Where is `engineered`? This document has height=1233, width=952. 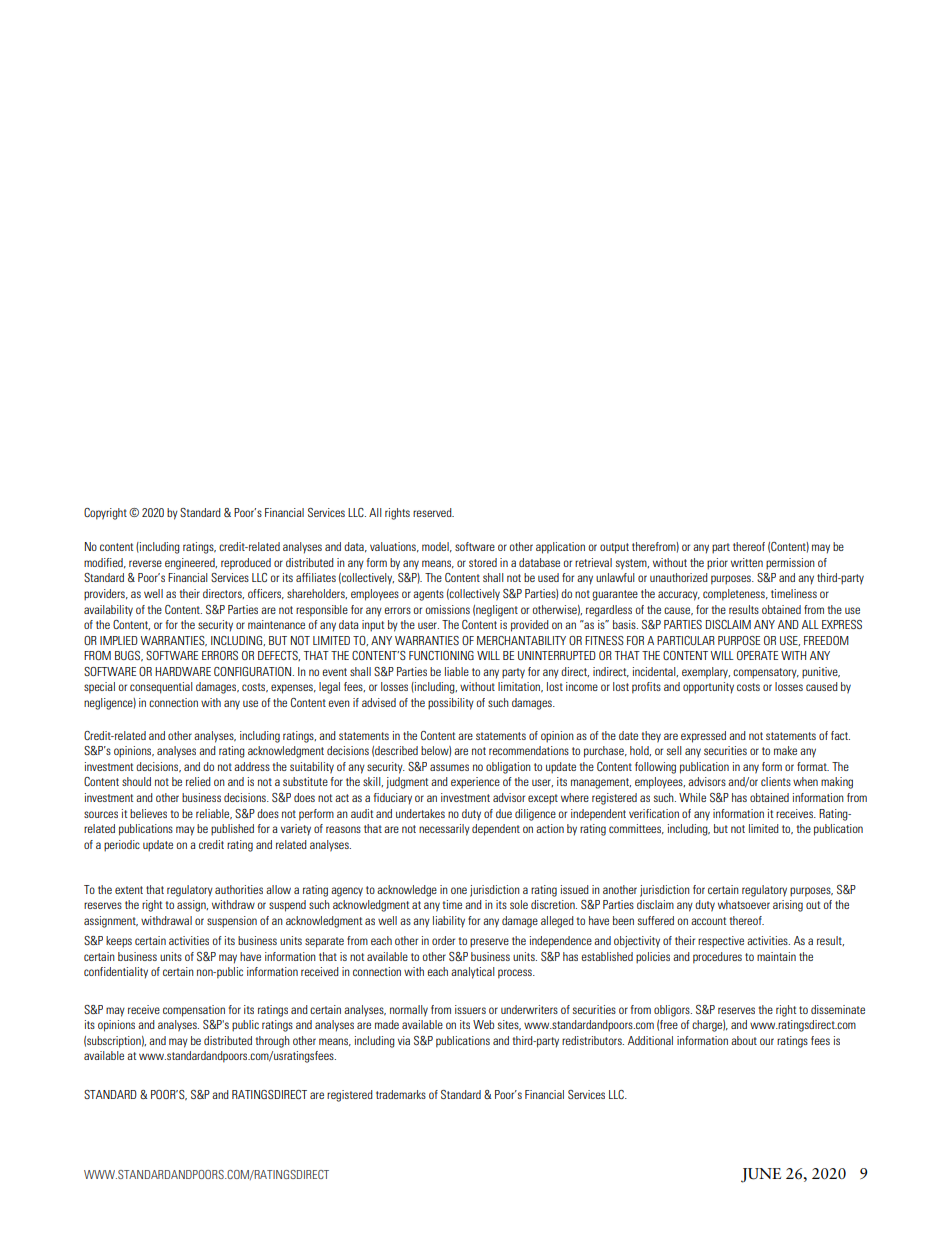
engineered is located at coordinates (191, 564).
